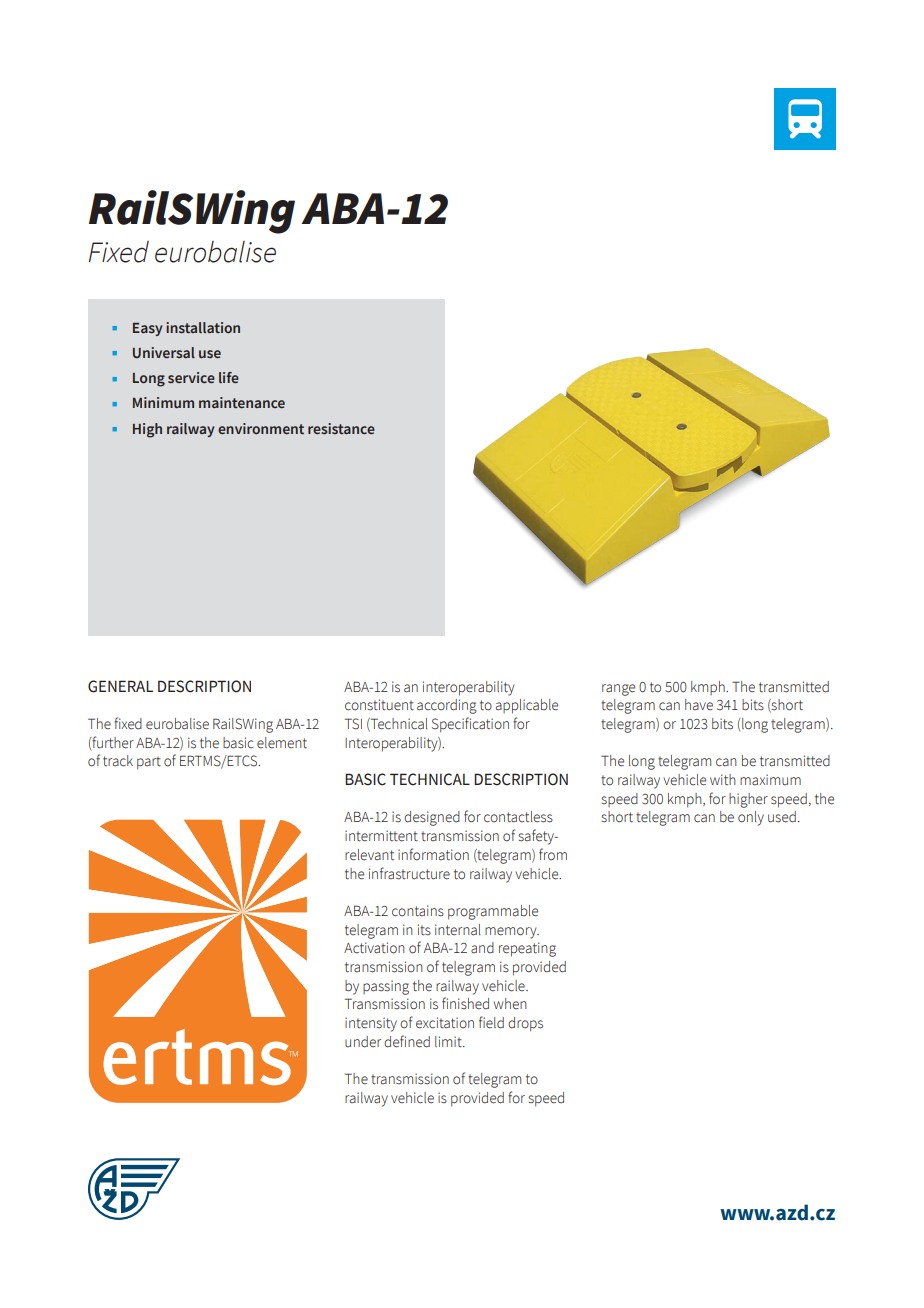 The height and width of the image is (1308, 924). Describe the element at coordinates (163, 402) in the image. I see `Minimum` at that location.
